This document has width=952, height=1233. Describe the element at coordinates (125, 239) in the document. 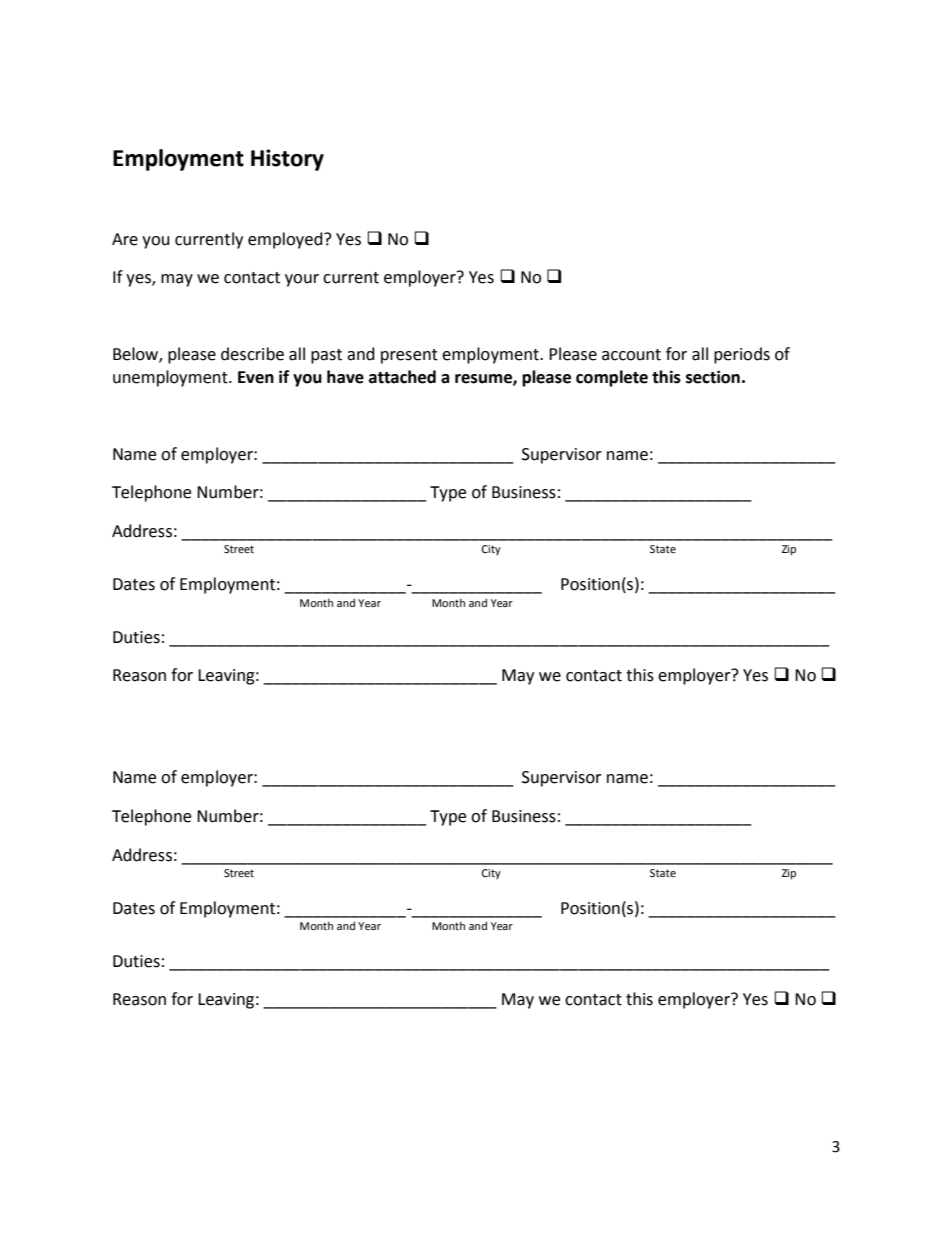

I see `Are` at that location.
